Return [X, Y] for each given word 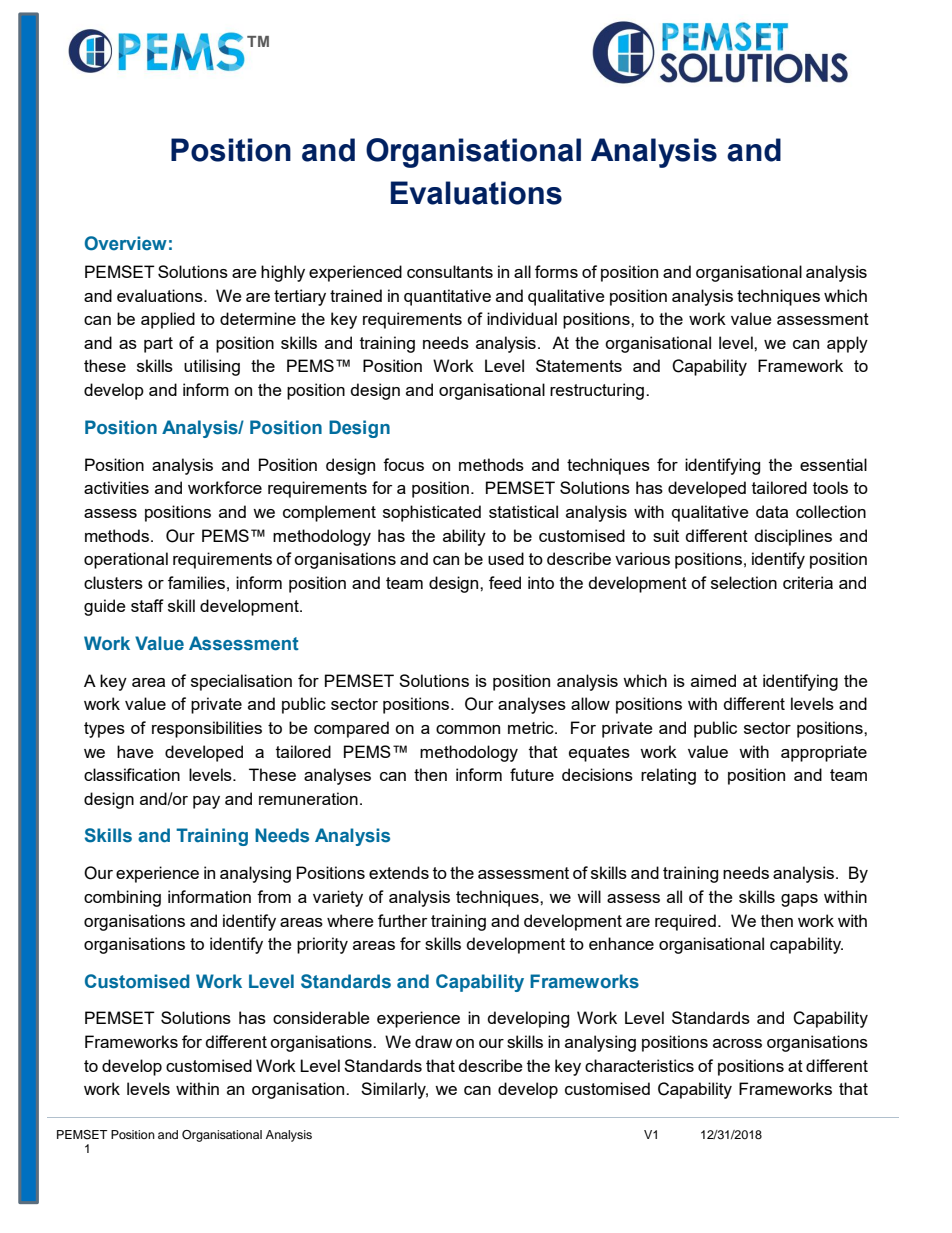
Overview [126, 243]
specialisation [241, 682]
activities [116, 487]
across [737, 1043]
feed [505, 582]
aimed [713, 680]
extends [399, 872]
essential [833, 464]
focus [403, 464]
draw [433, 1041]
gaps [799, 900]
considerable [321, 1017]
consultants [450, 271]
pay [206, 802]
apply [847, 344]
